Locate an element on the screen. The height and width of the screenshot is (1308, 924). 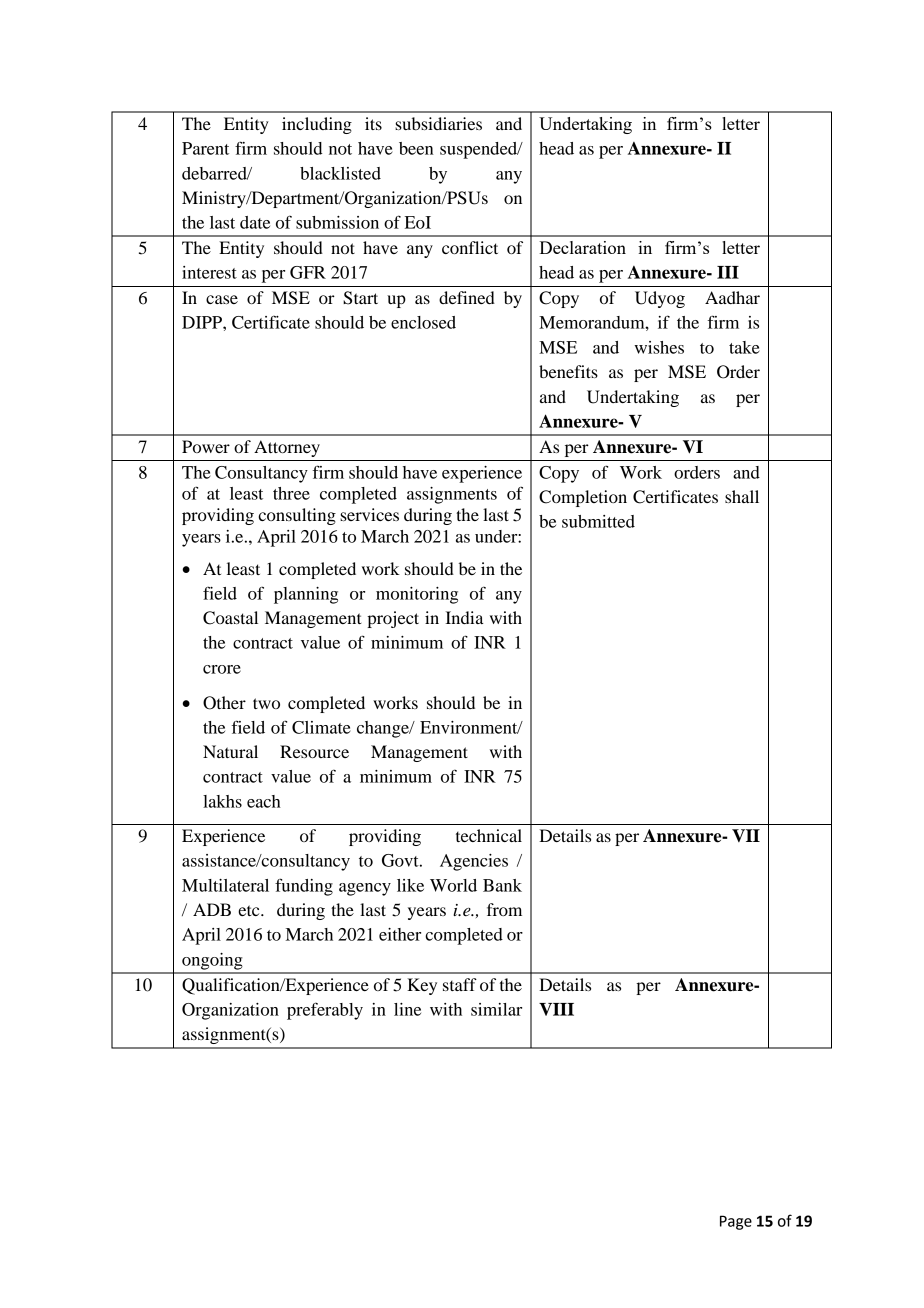
including is located at coordinates (317, 125).
